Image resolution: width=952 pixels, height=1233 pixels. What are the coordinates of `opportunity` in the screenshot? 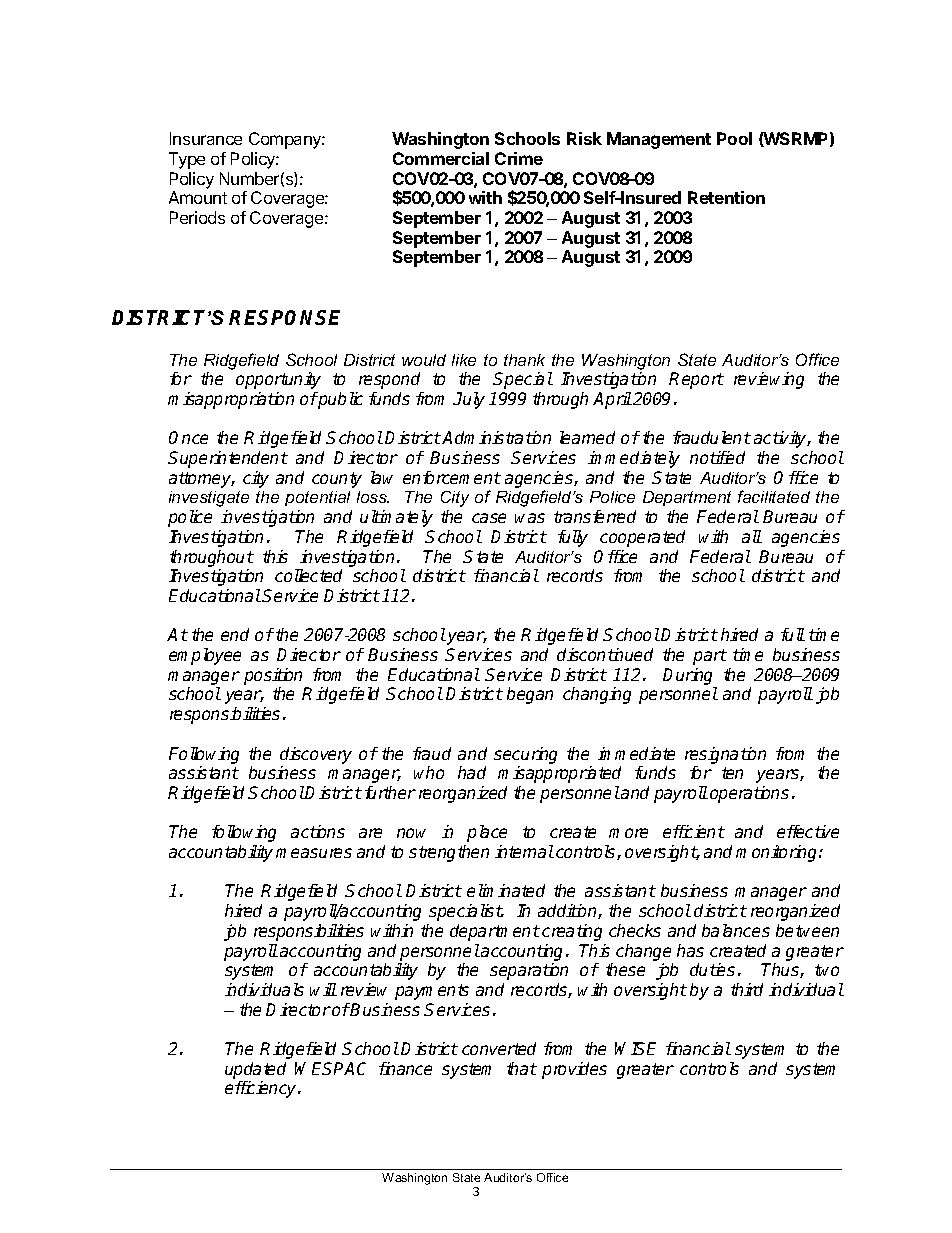 It's located at (278, 380).
